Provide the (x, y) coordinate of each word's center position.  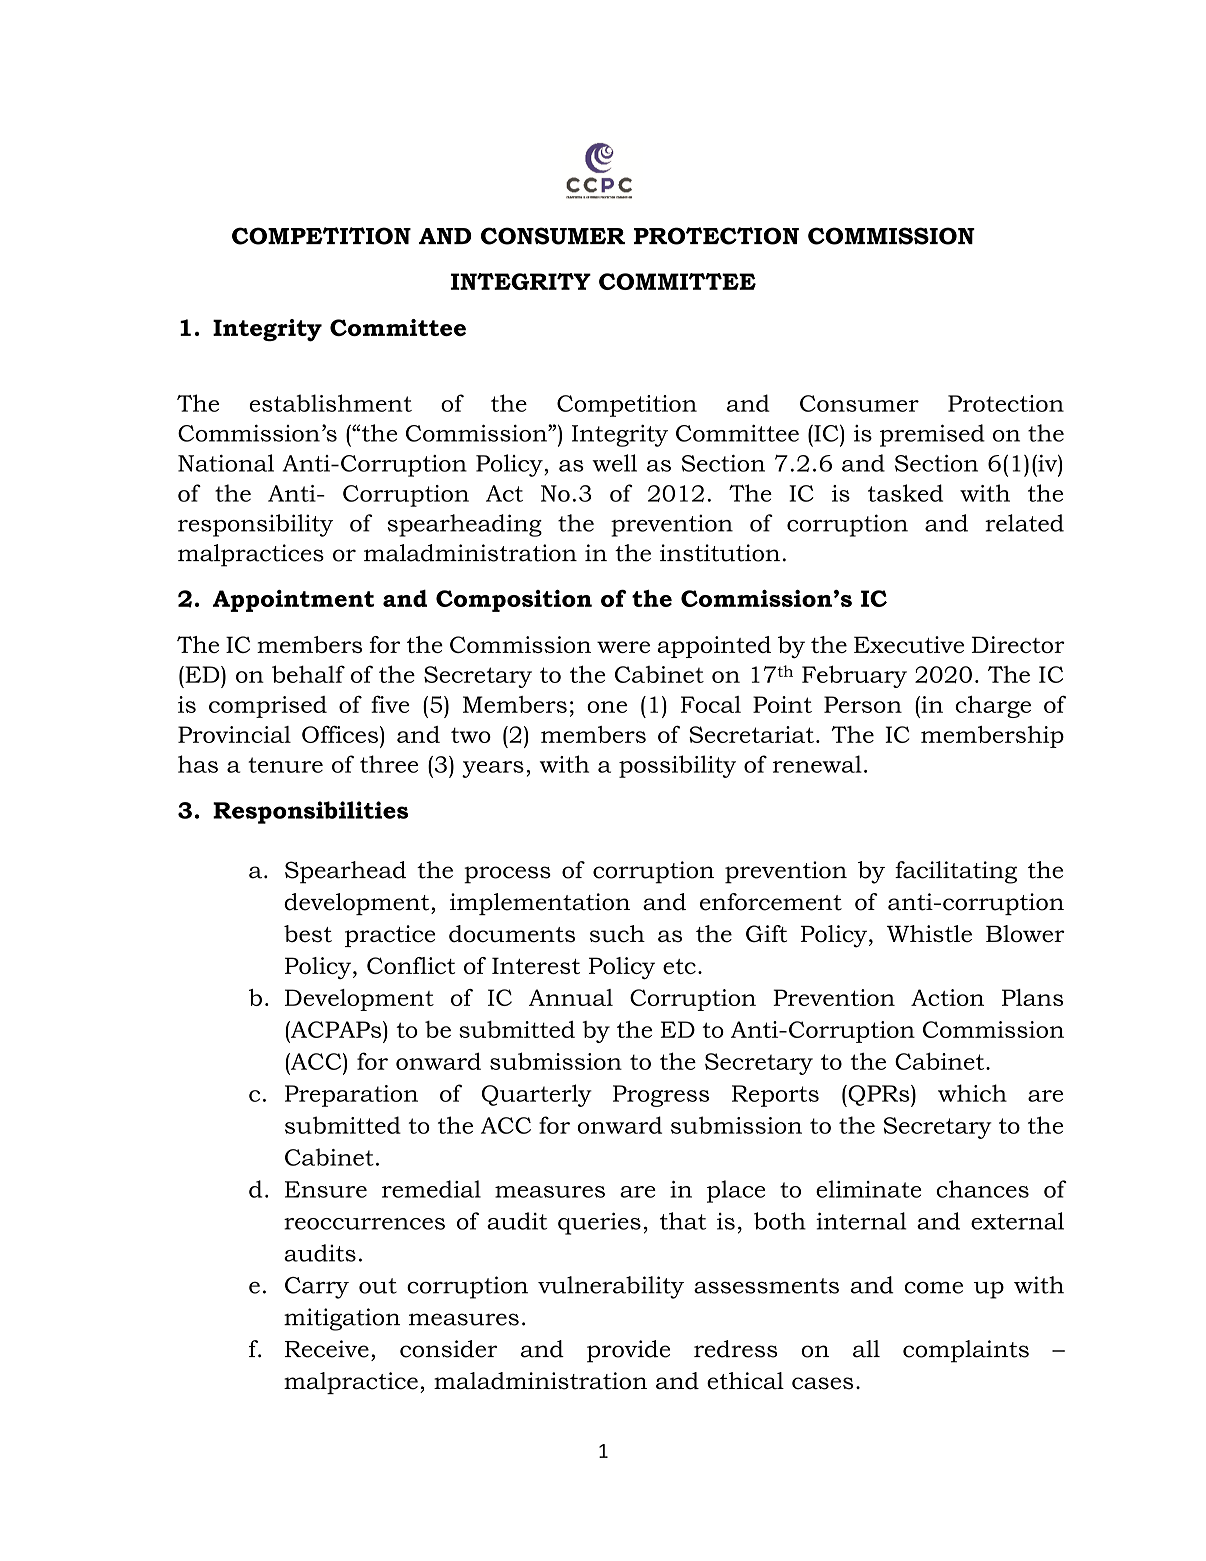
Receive (327, 1349)
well (614, 463)
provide (628, 1351)
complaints (966, 1351)
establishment (330, 403)
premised (932, 435)
